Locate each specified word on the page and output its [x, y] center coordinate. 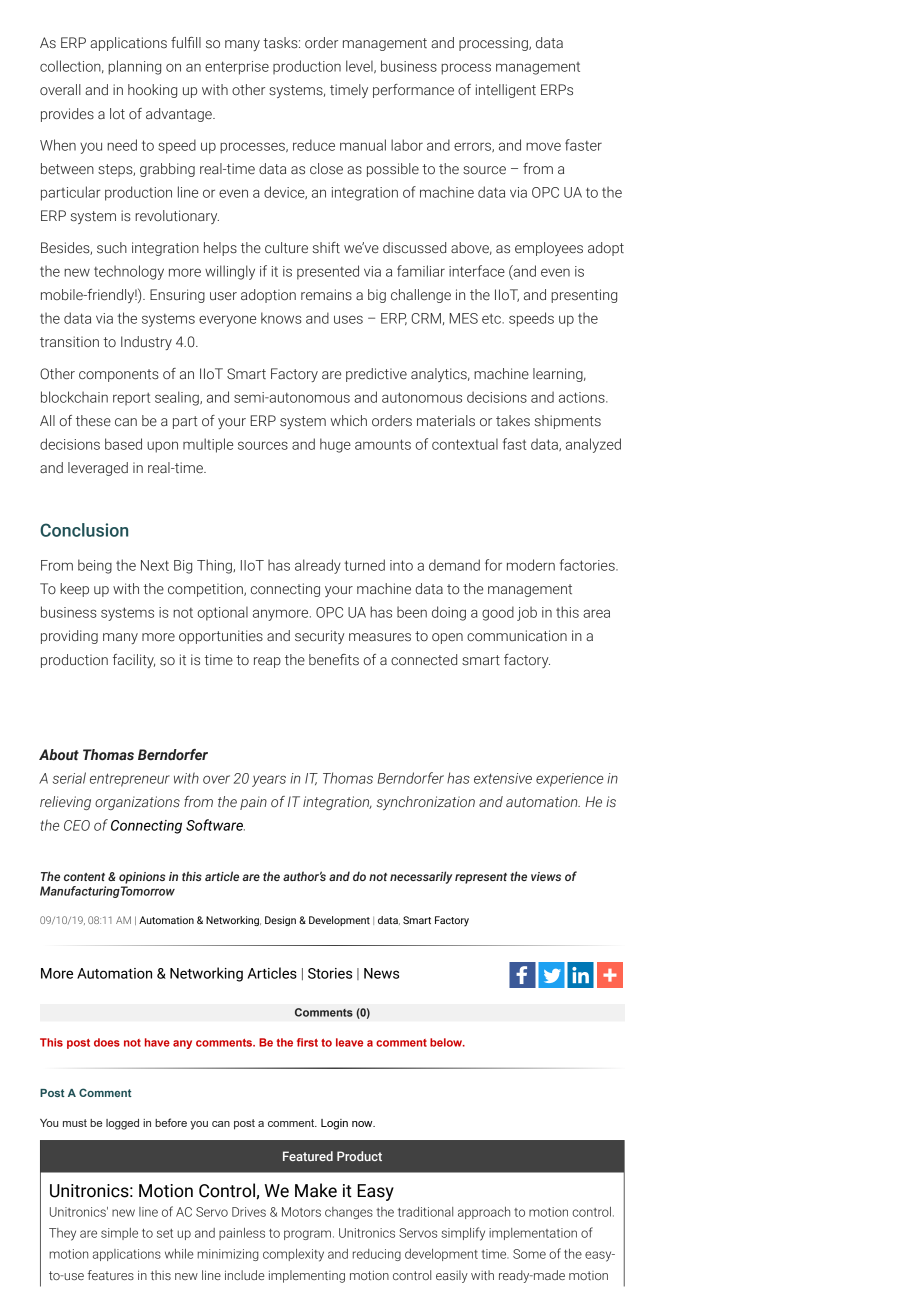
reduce [314, 145]
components [119, 375]
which [348, 420]
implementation [533, 1234]
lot [117, 114]
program [309, 1235]
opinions [142, 878]
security [320, 637]
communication [517, 636]
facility [134, 661]
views [546, 876]
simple [119, 1234]
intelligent [506, 91]
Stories [330, 973]
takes [513, 421]
